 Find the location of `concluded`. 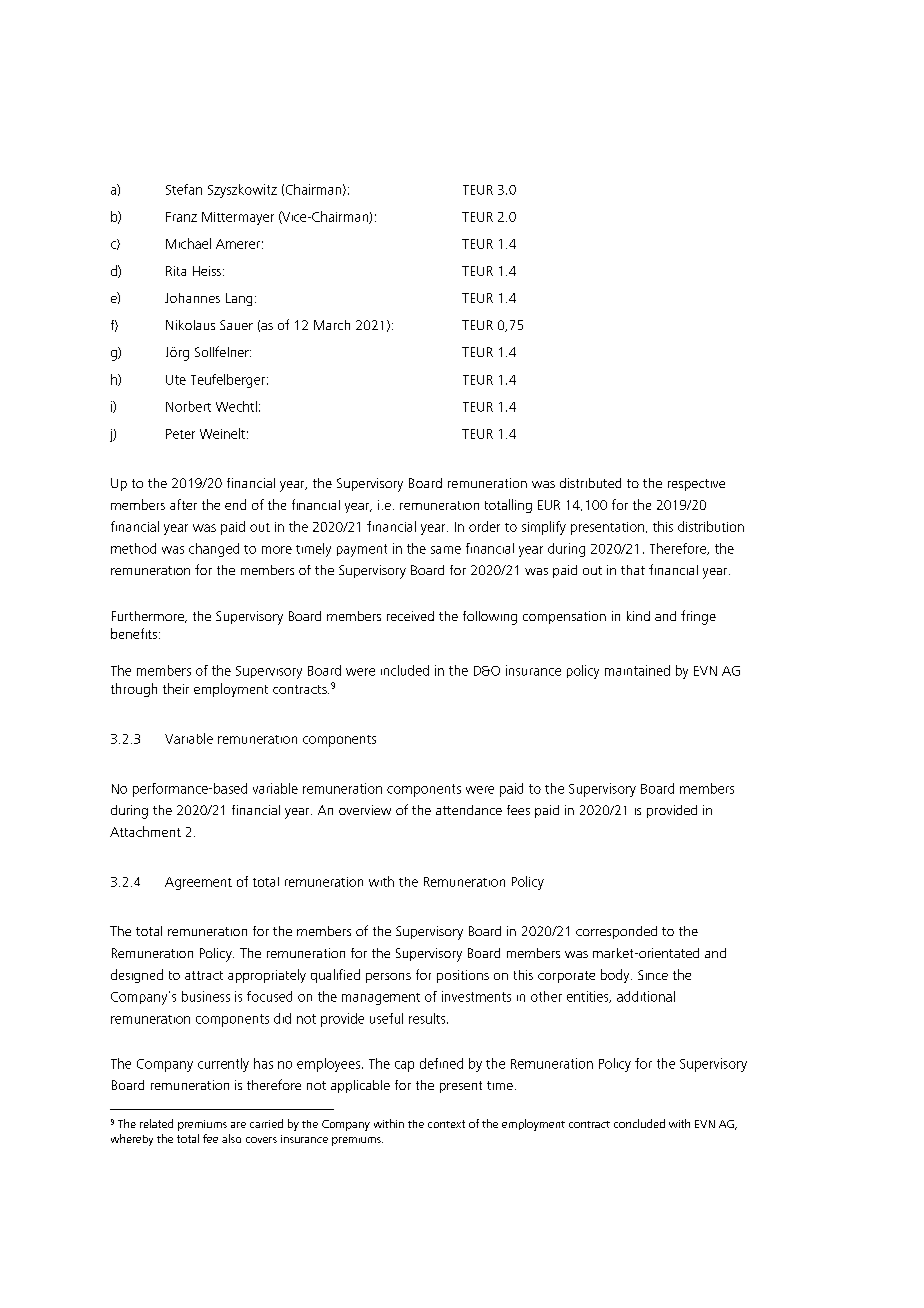

concluded is located at coordinates (639, 1123).
